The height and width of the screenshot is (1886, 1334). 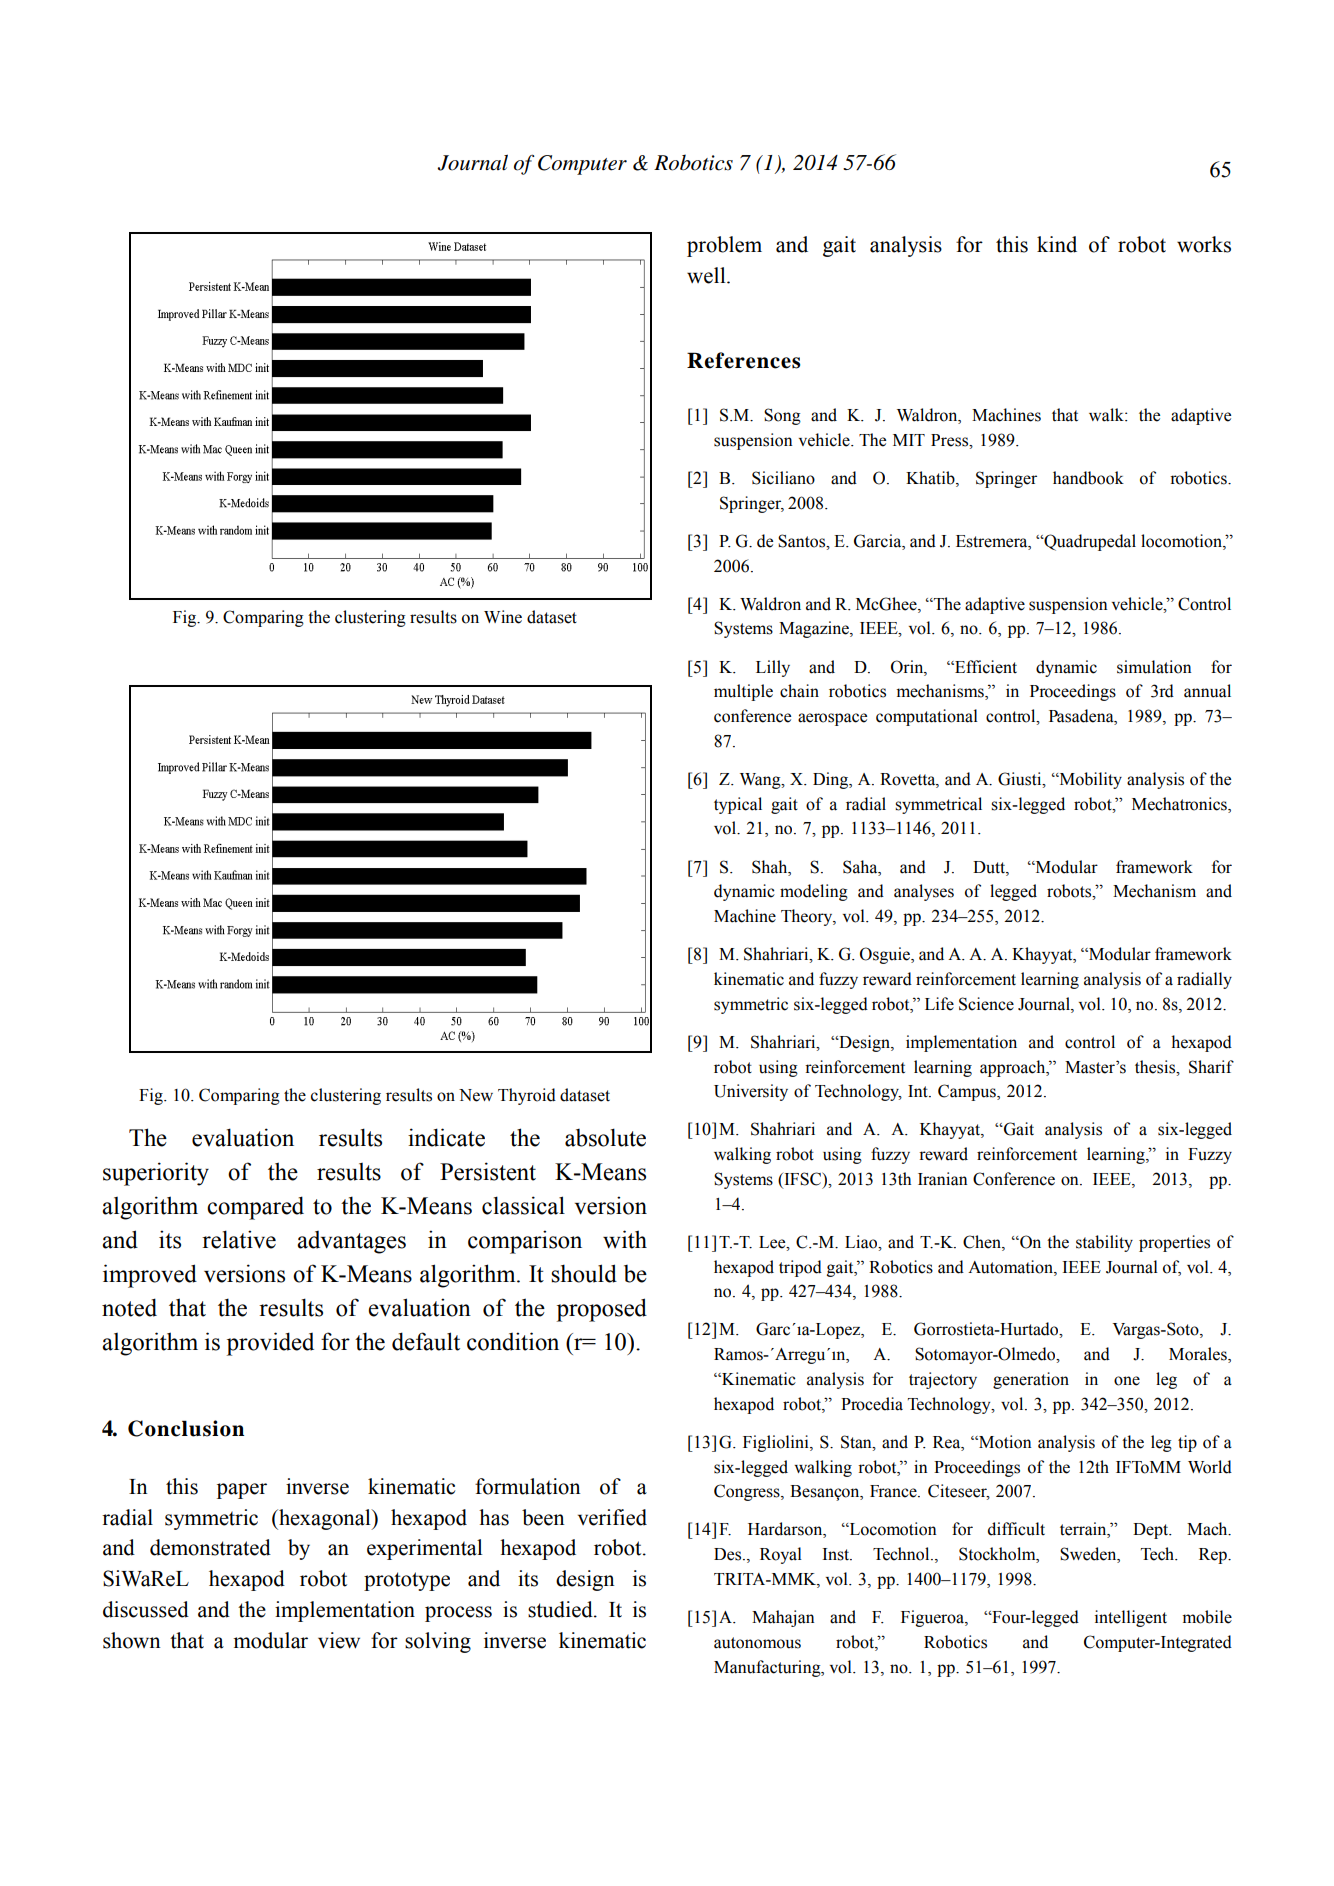 What do you see at coordinates (1057, 244) in the screenshot?
I see `kind` at bounding box center [1057, 244].
